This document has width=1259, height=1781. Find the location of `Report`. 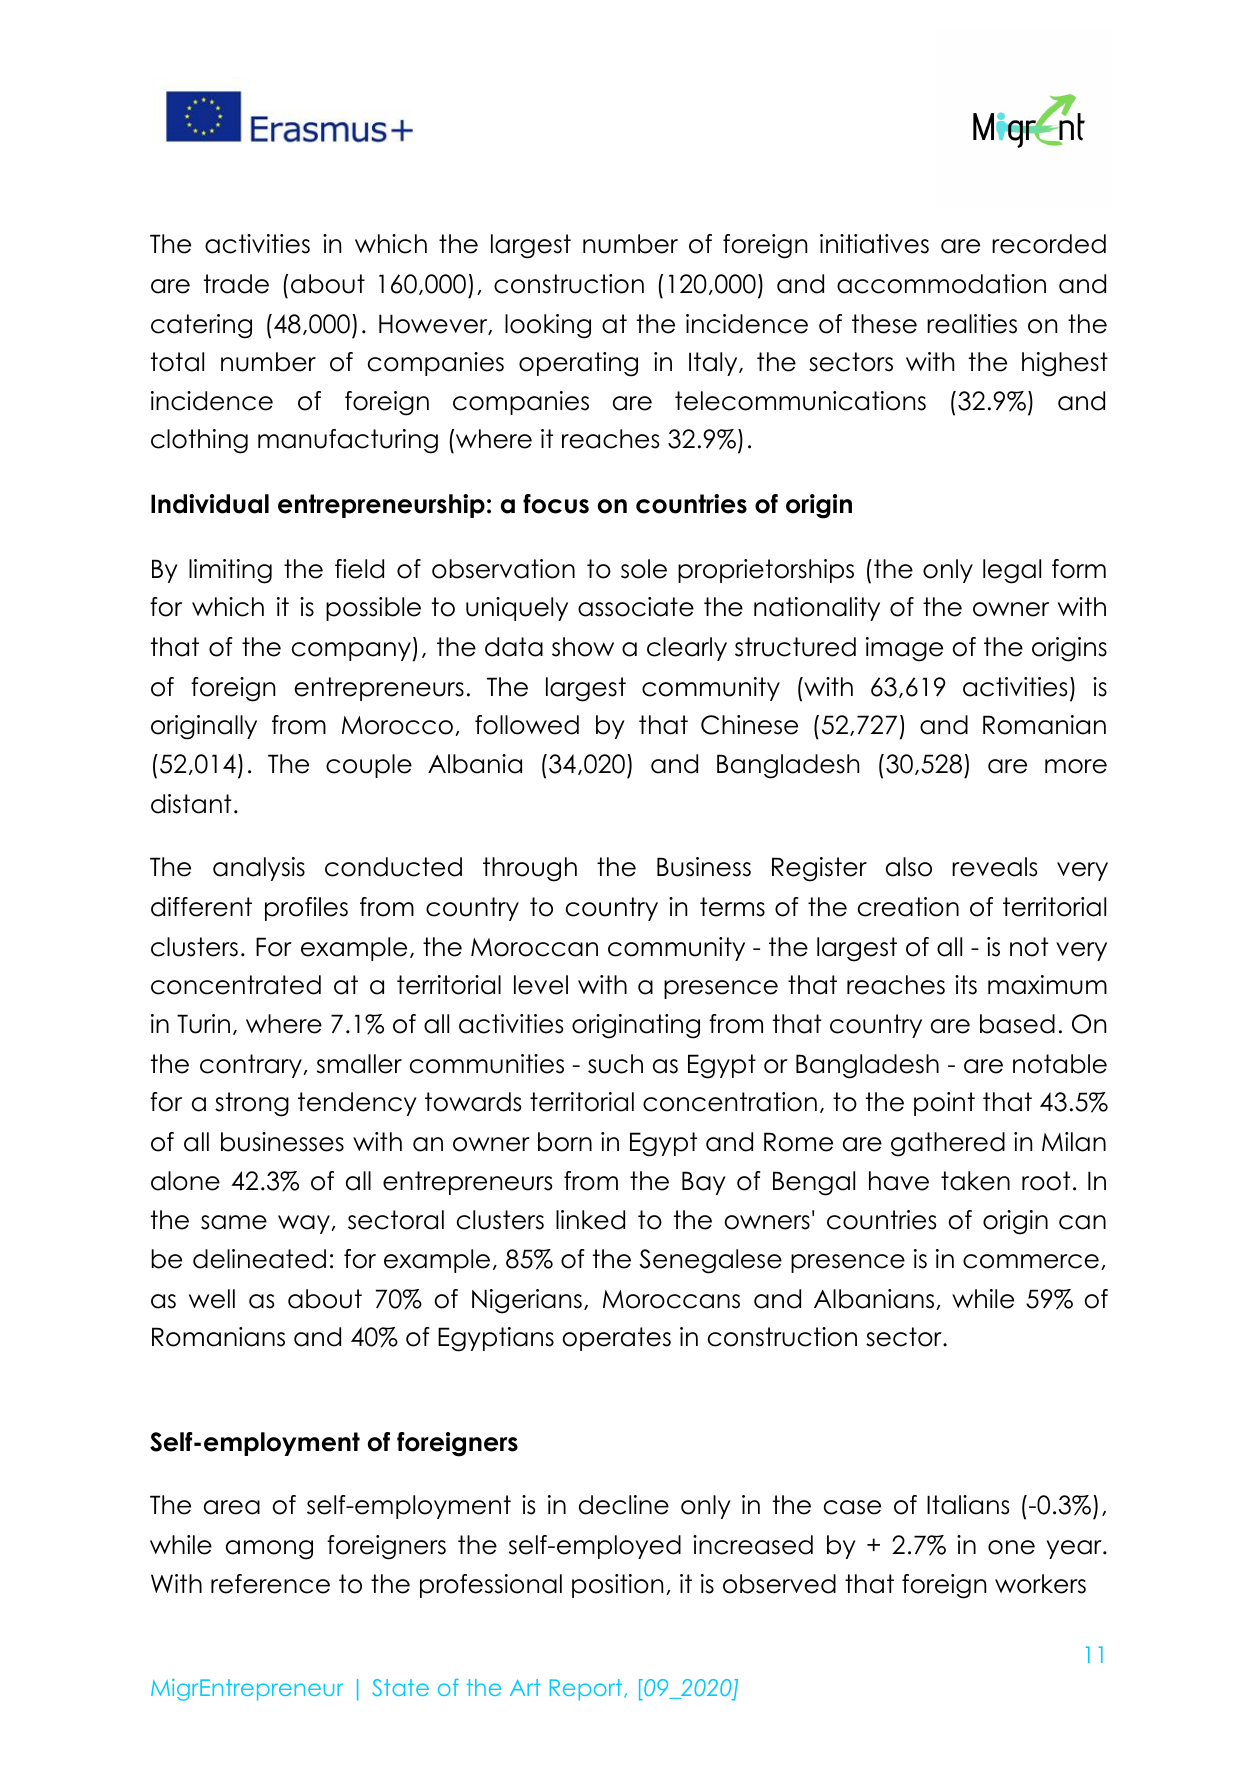

Report is located at coordinates (587, 1690).
